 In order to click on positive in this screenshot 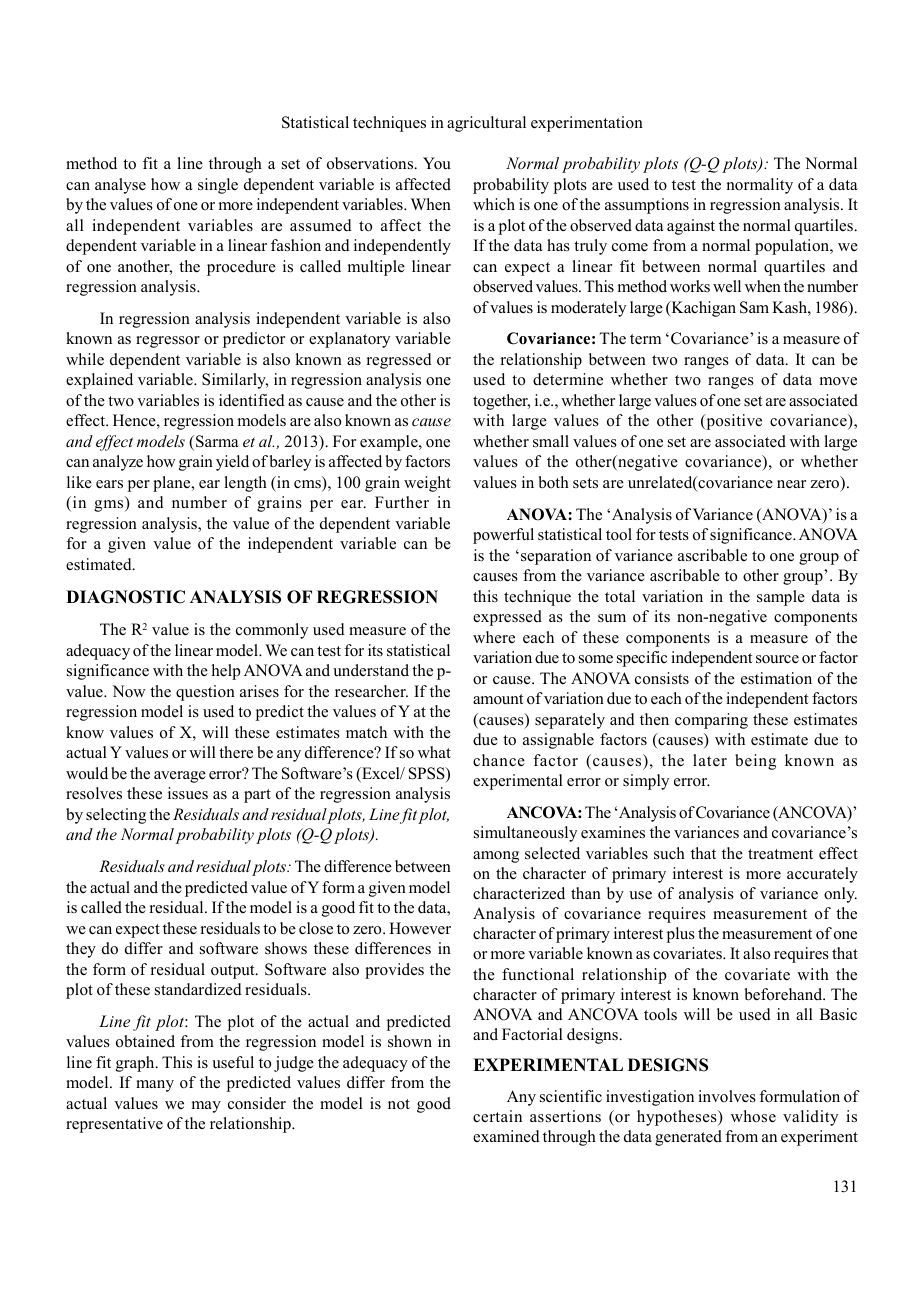, I will do `click(733, 422)`.
